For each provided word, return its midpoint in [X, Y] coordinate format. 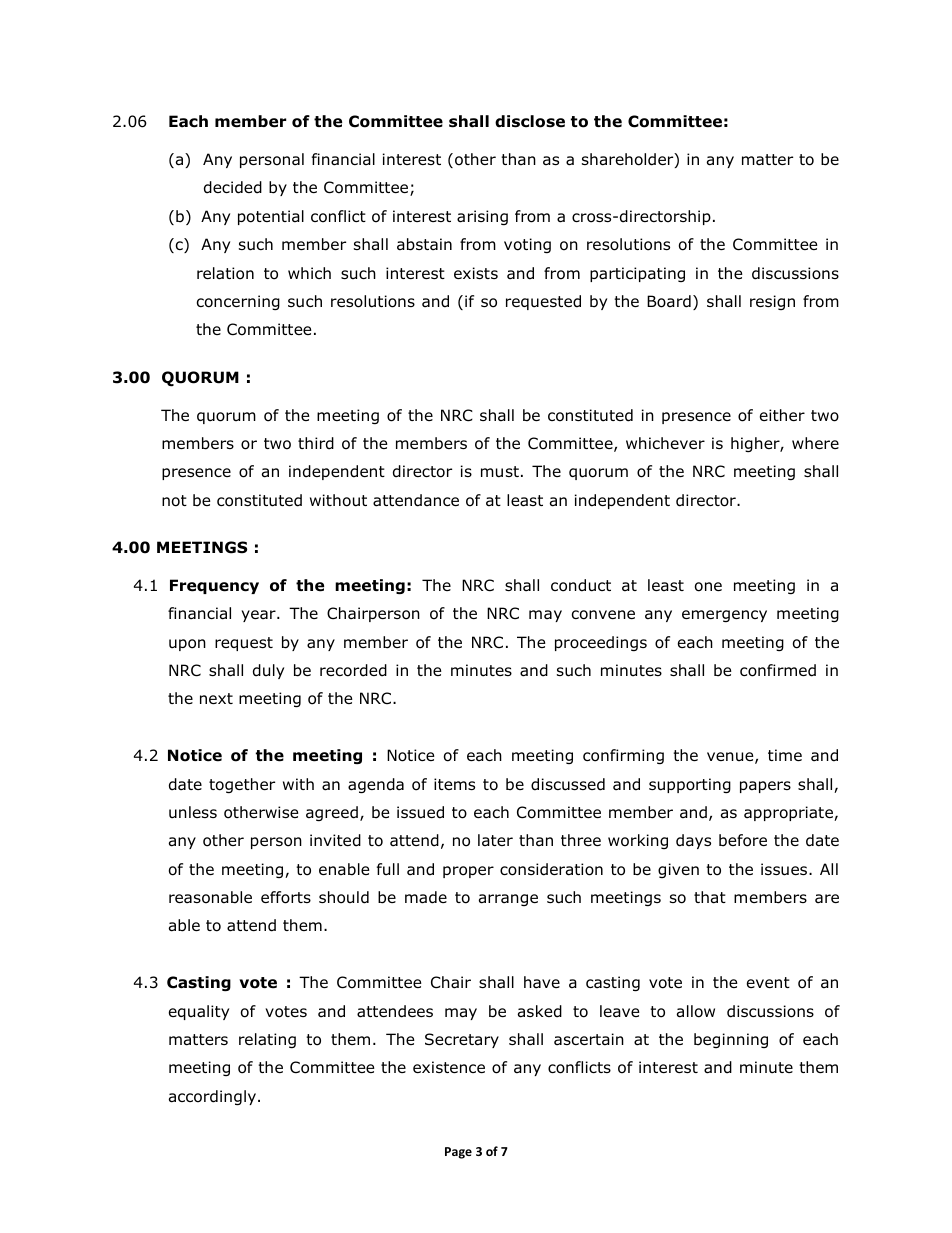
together [242, 785]
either [782, 415]
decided [233, 187]
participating [637, 274]
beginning [731, 1040]
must [500, 472]
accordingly [212, 1097]
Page [458, 1153]
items [454, 784]
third [316, 443]
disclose [530, 121]
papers [765, 787]
